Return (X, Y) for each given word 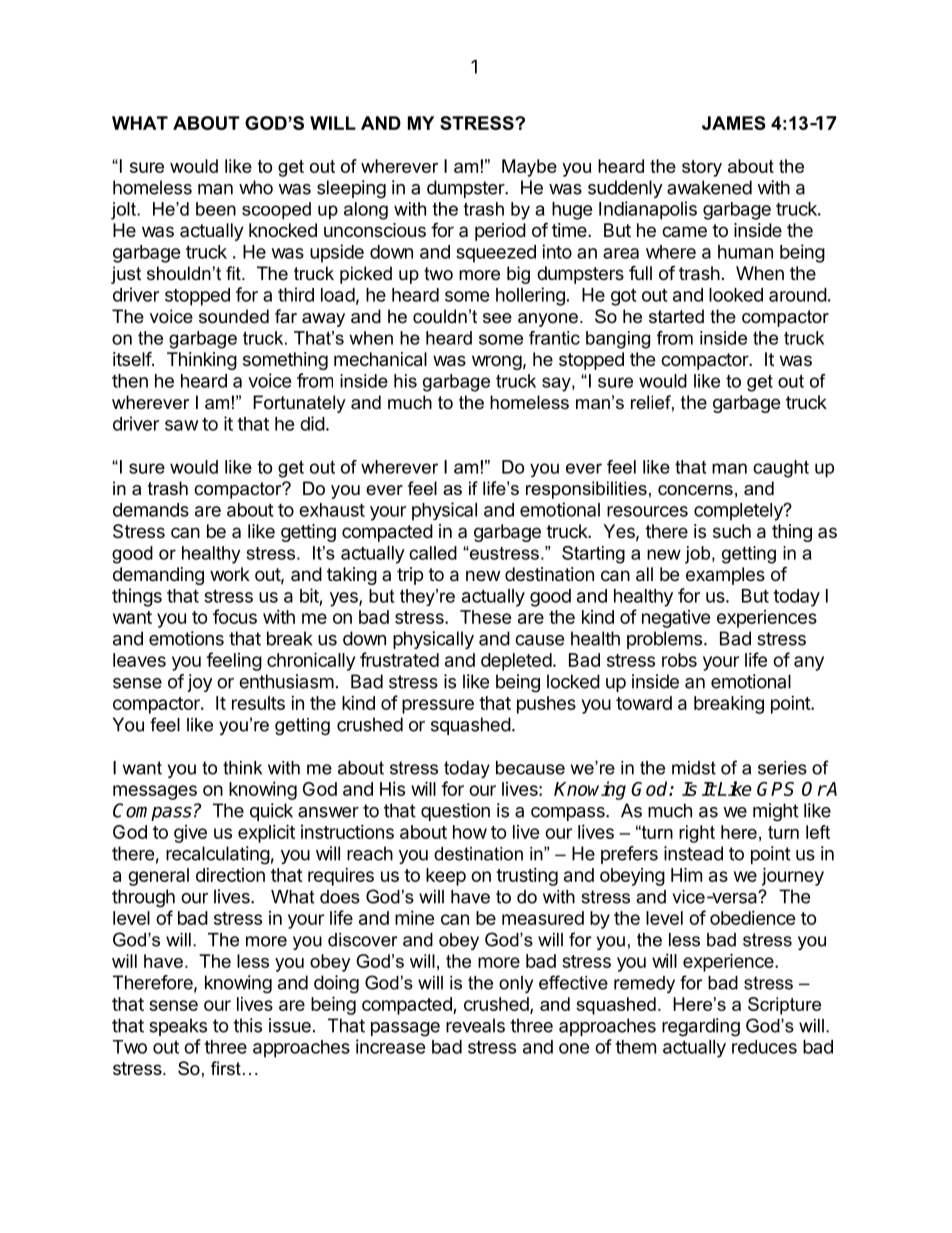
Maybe (529, 168)
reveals (475, 1025)
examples (725, 576)
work (230, 574)
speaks (178, 1027)
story (702, 168)
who (256, 187)
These (486, 617)
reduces (764, 1047)
